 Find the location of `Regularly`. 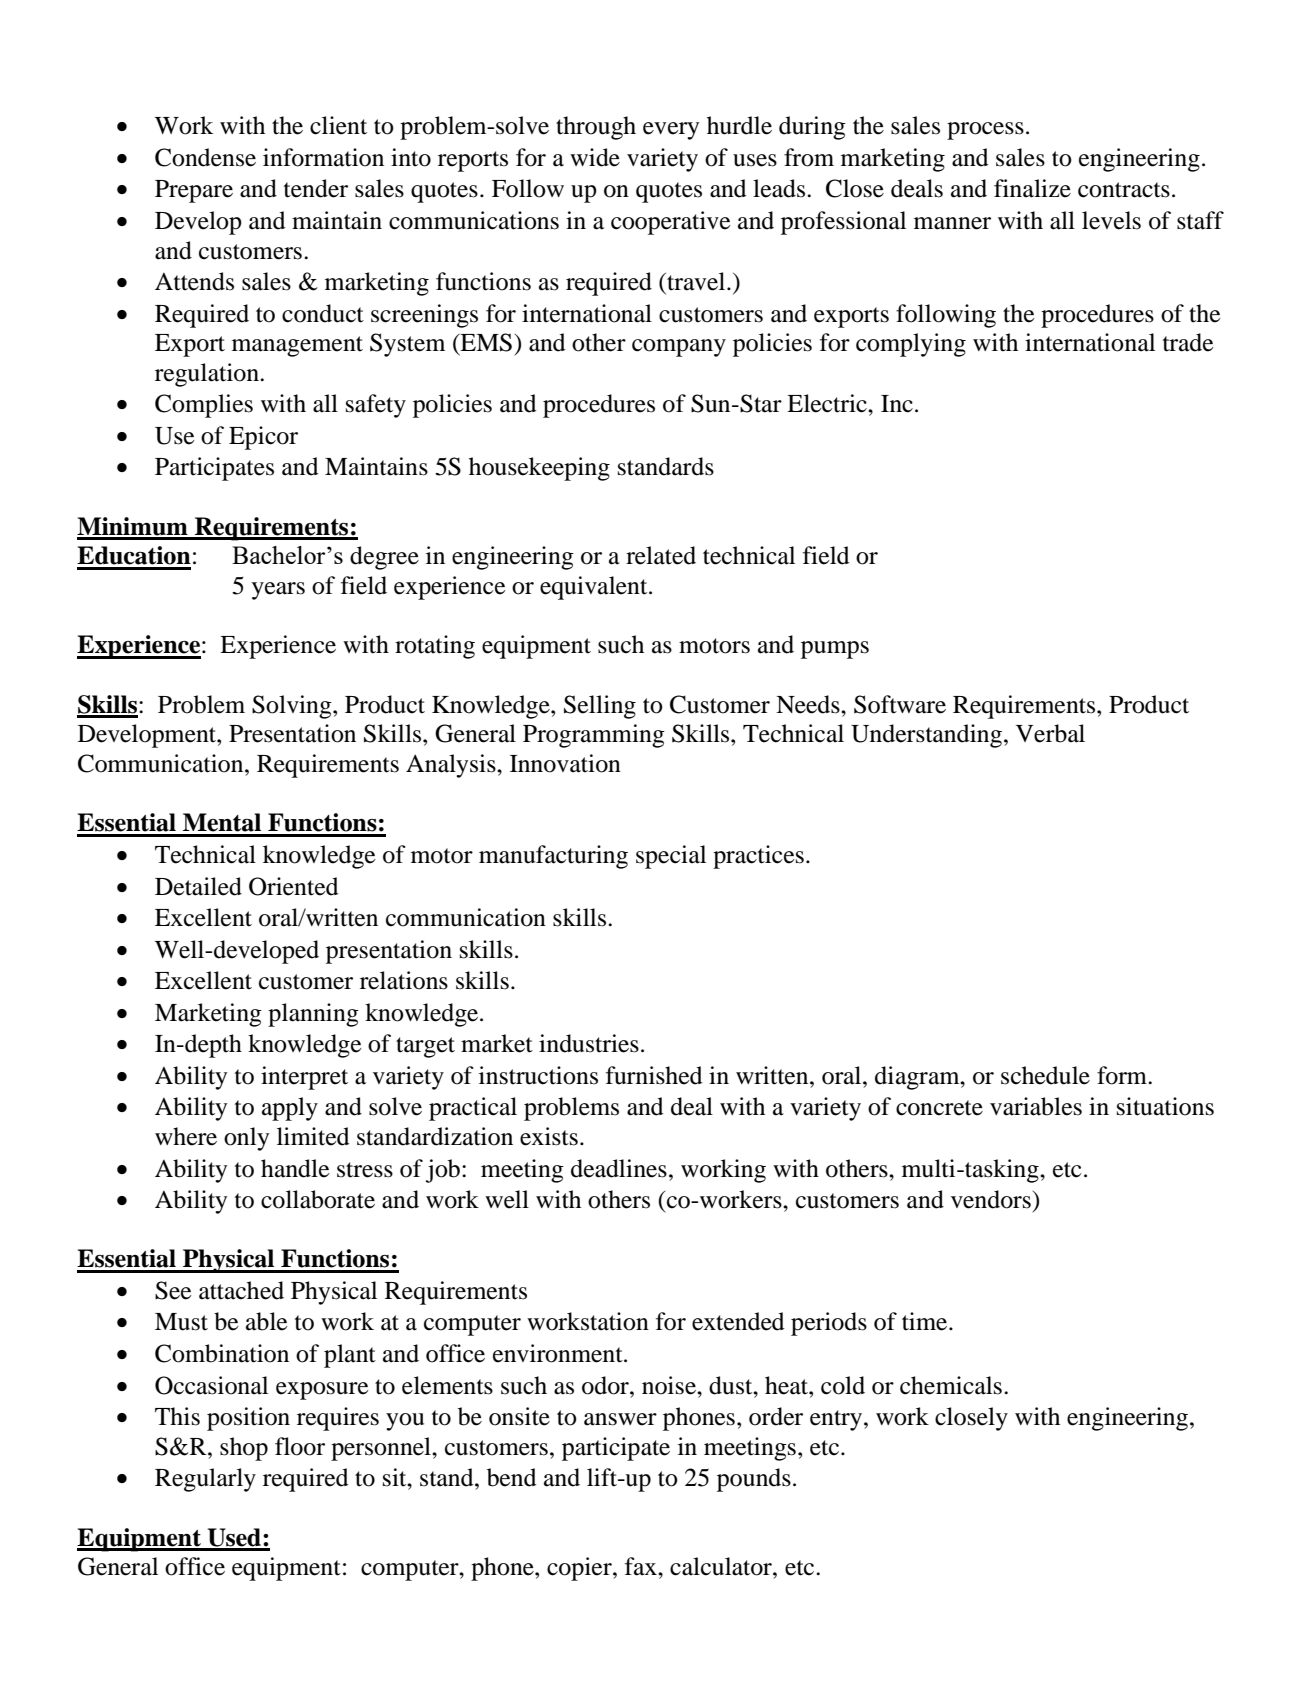

Regularly is located at coordinates (205, 1480).
